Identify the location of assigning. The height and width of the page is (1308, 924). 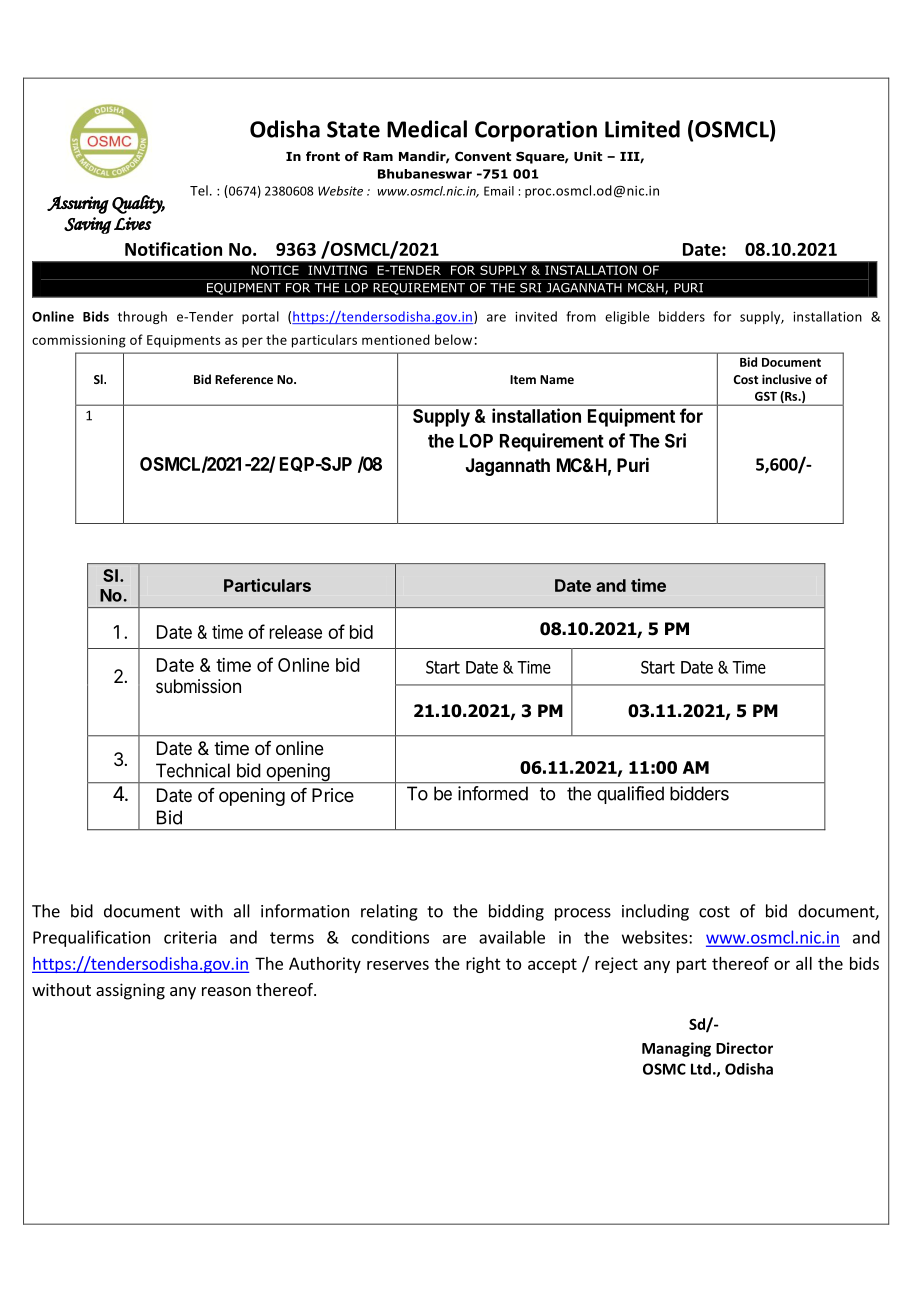
(130, 991).
